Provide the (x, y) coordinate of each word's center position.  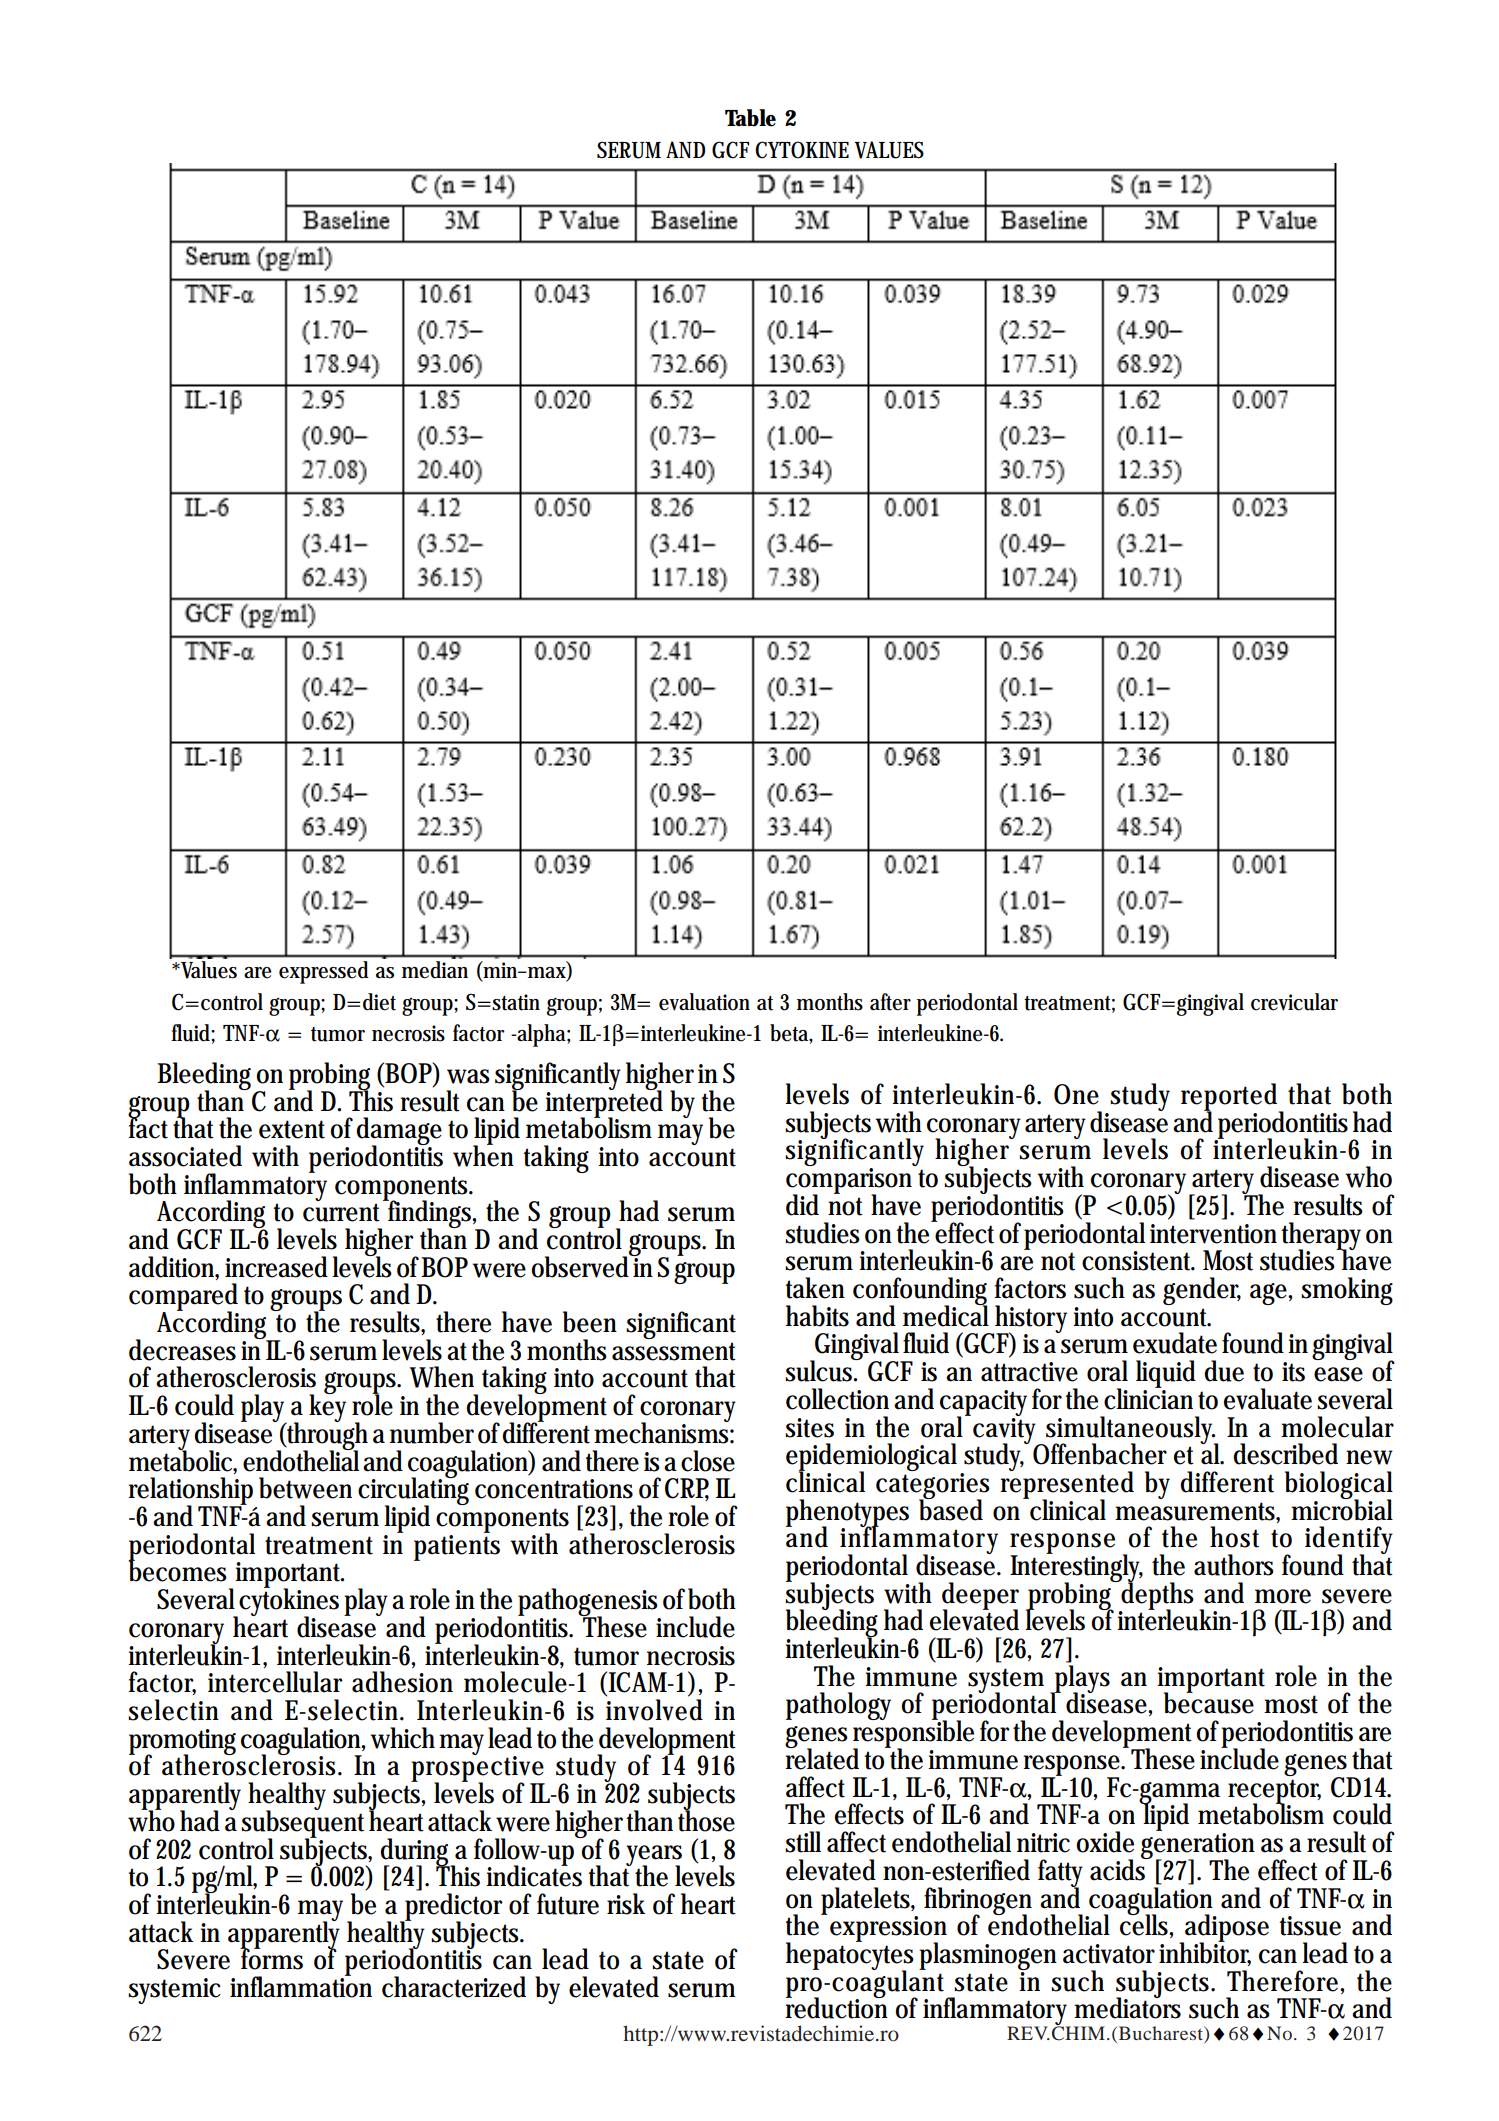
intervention (1213, 1234)
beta (790, 1033)
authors (1234, 1565)
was (468, 1076)
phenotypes (847, 1514)
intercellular (275, 1682)
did (802, 1205)
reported (1229, 1098)
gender (1202, 1291)
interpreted (604, 1104)
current (341, 1212)
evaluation (704, 1002)
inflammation (301, 1986)
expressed (324, 972)
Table (750, 118)
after (890, 1002)
